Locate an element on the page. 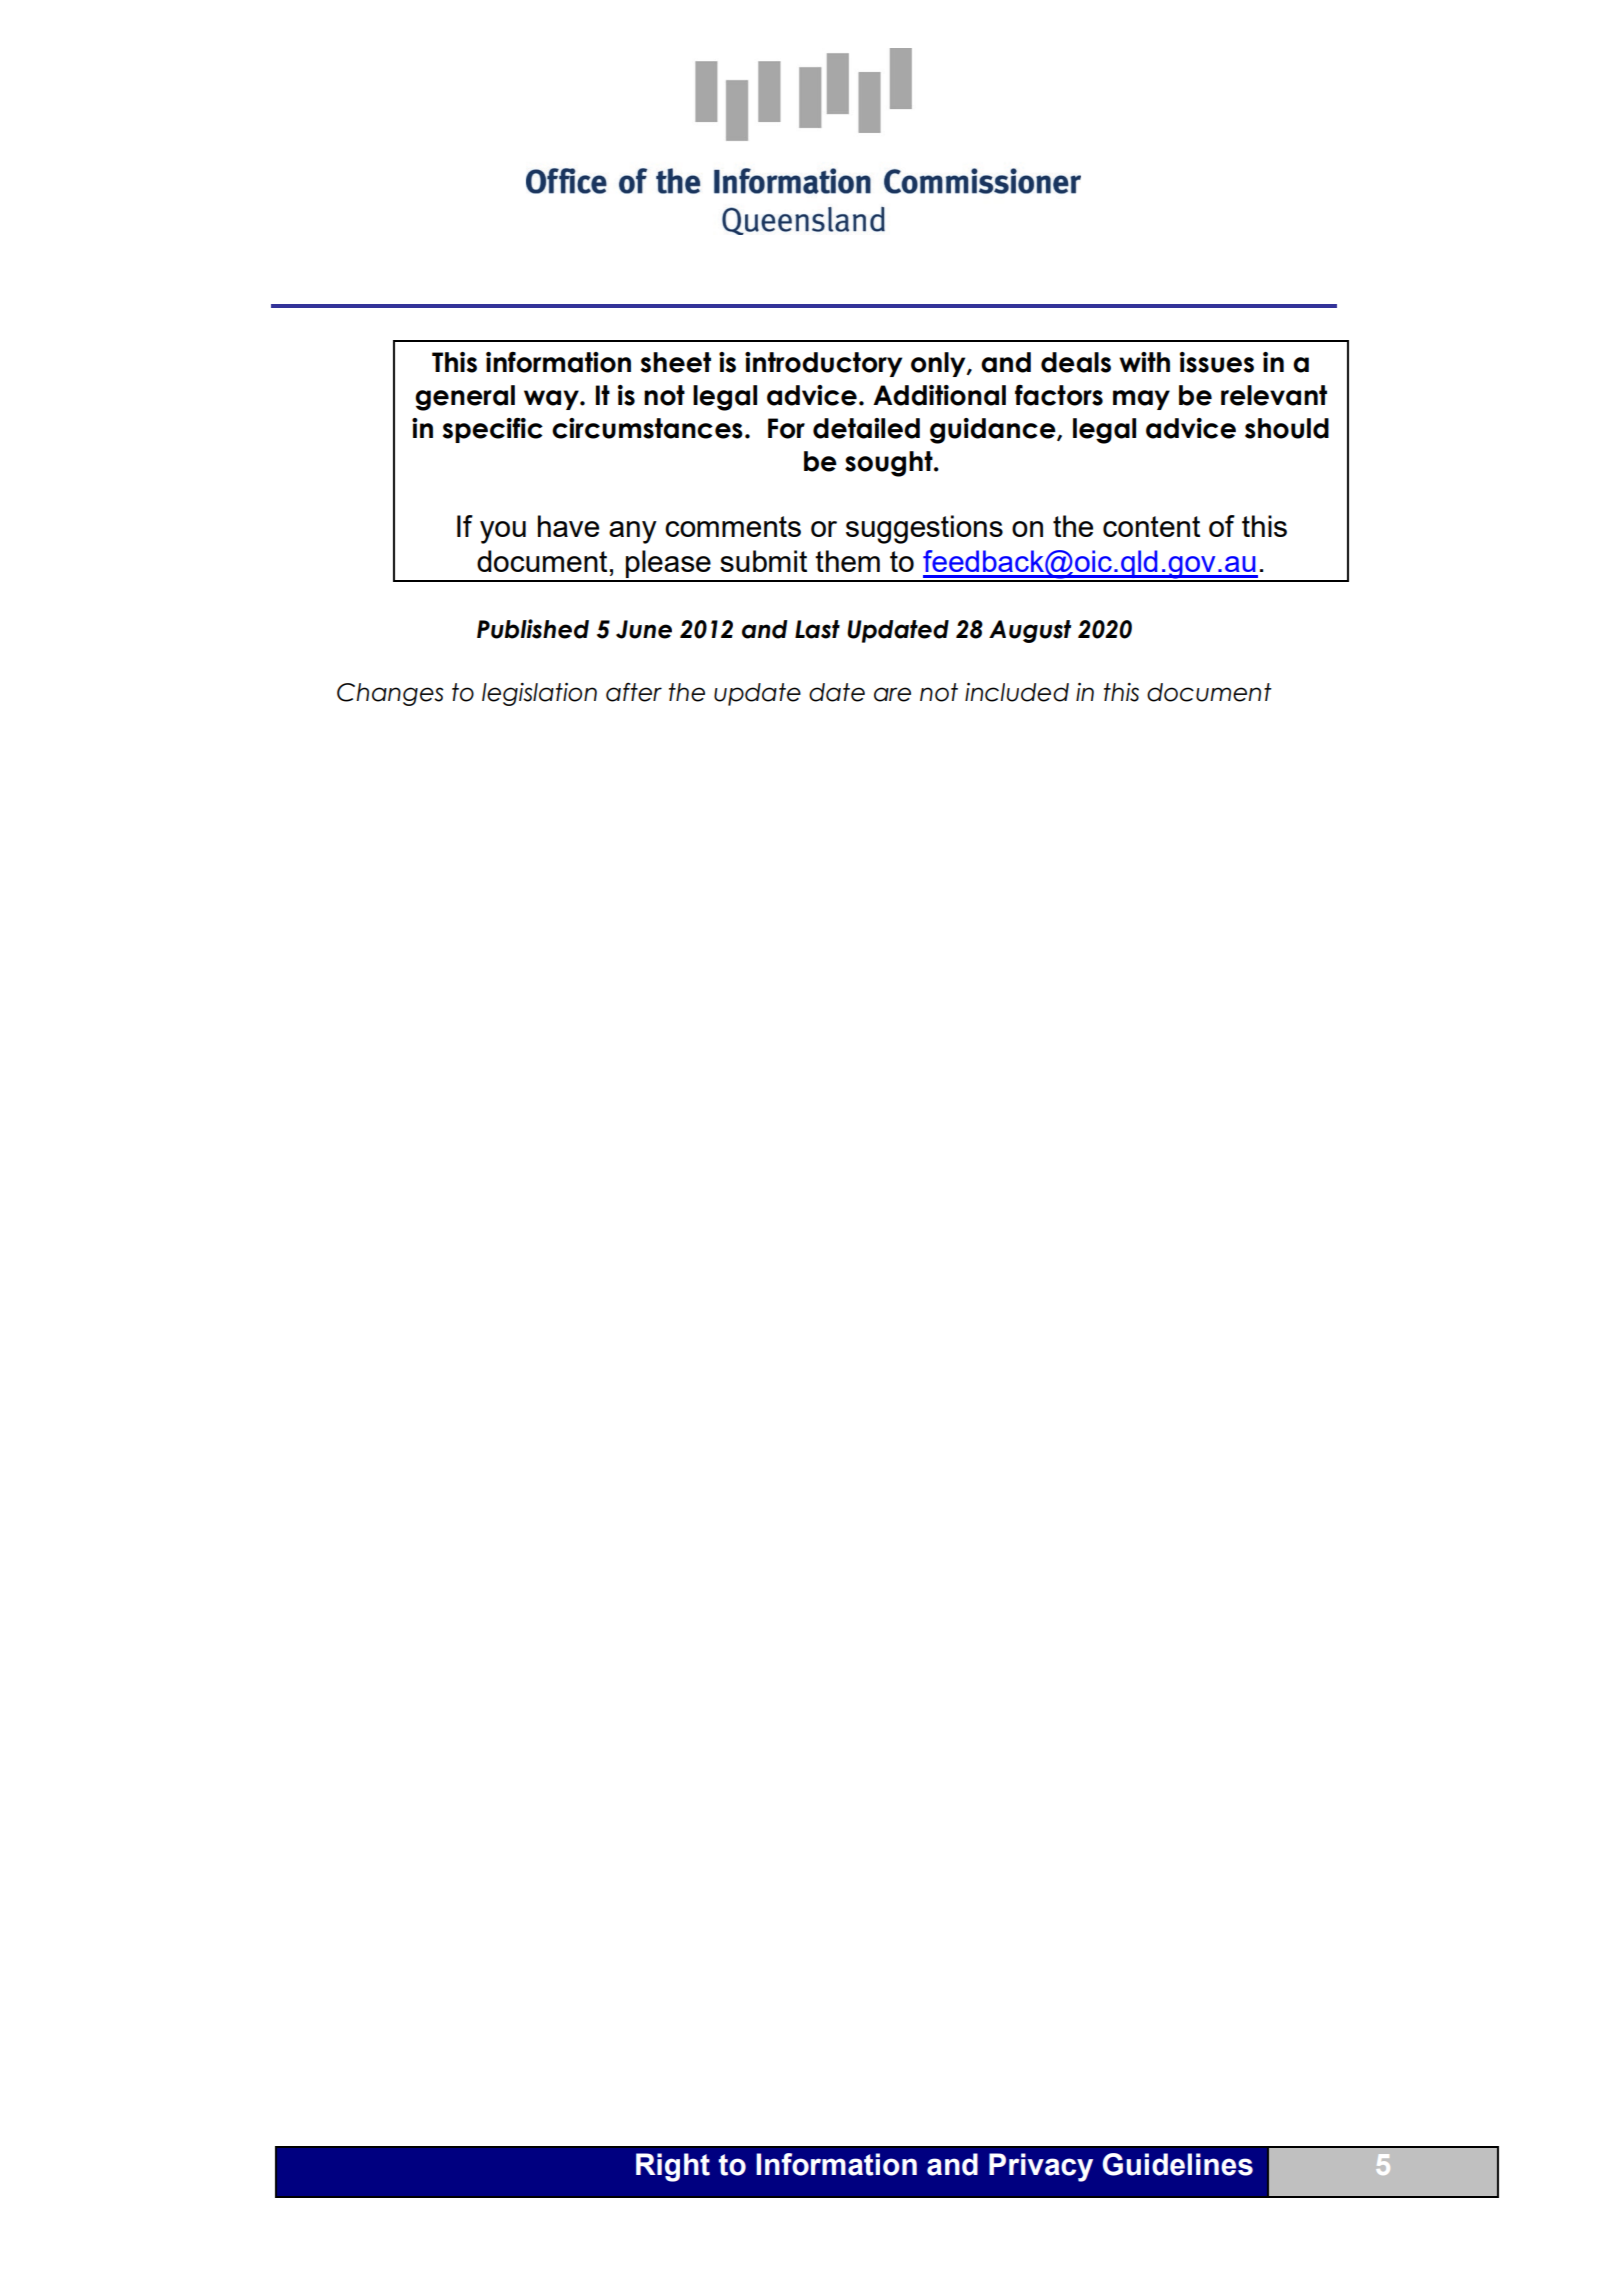 Image resolution: width=1609 pixels, height=2275 pixels. specific is located at coordinates (493, 430).
